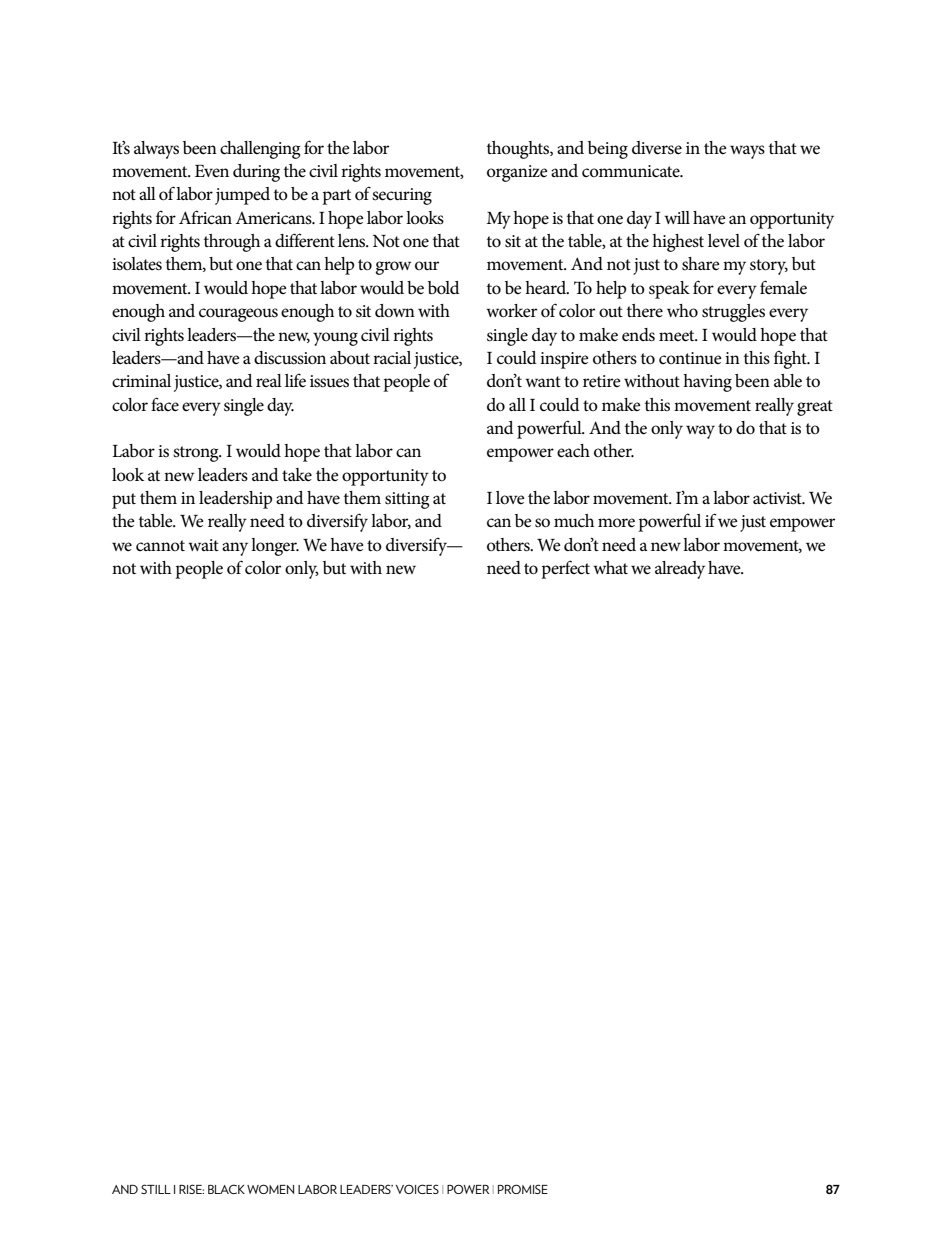 The image size is (952, 1233). I want to click on Black, so click(226, 1189).
